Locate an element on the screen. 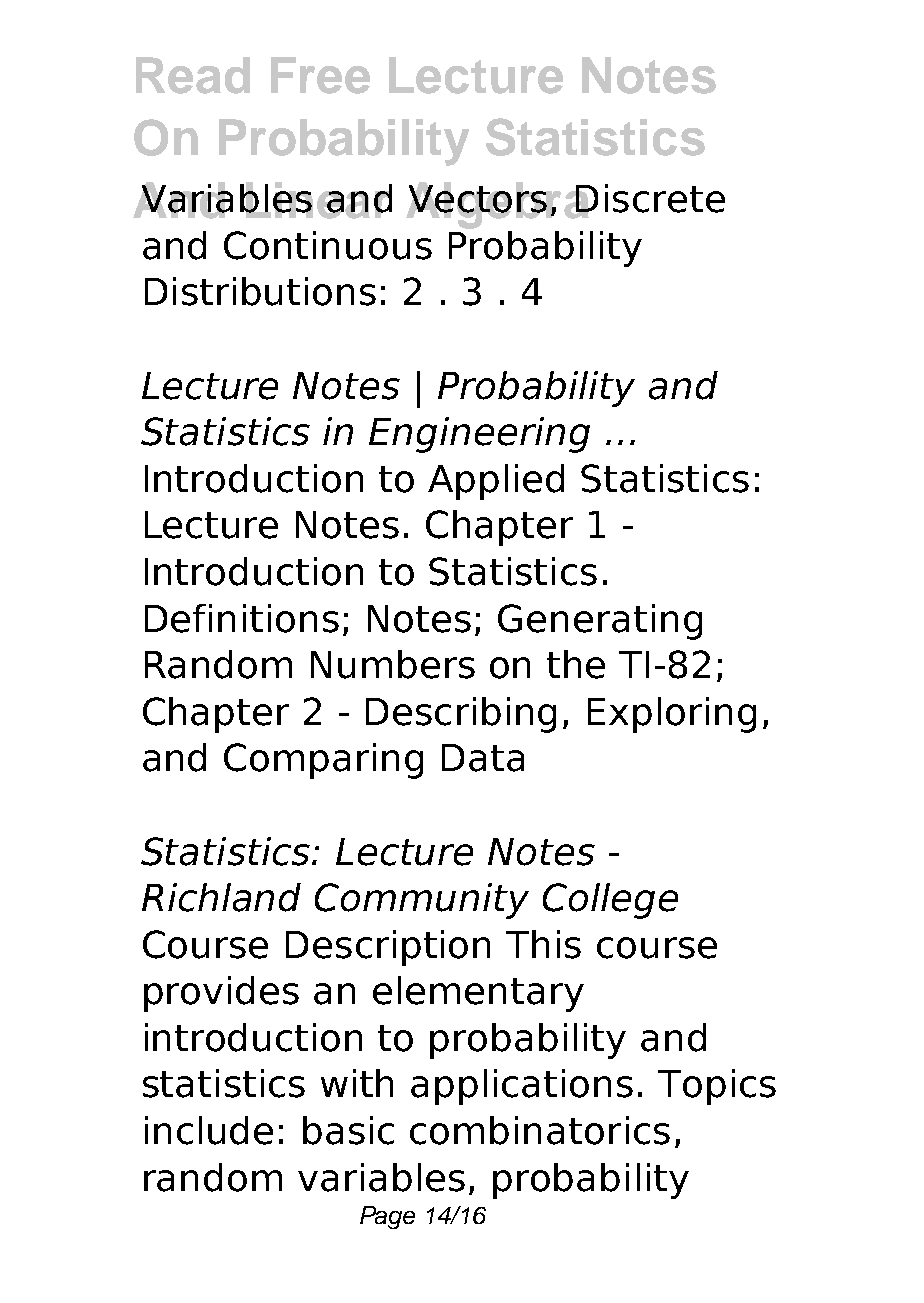  Richland is located at coordinates (221, 897).
